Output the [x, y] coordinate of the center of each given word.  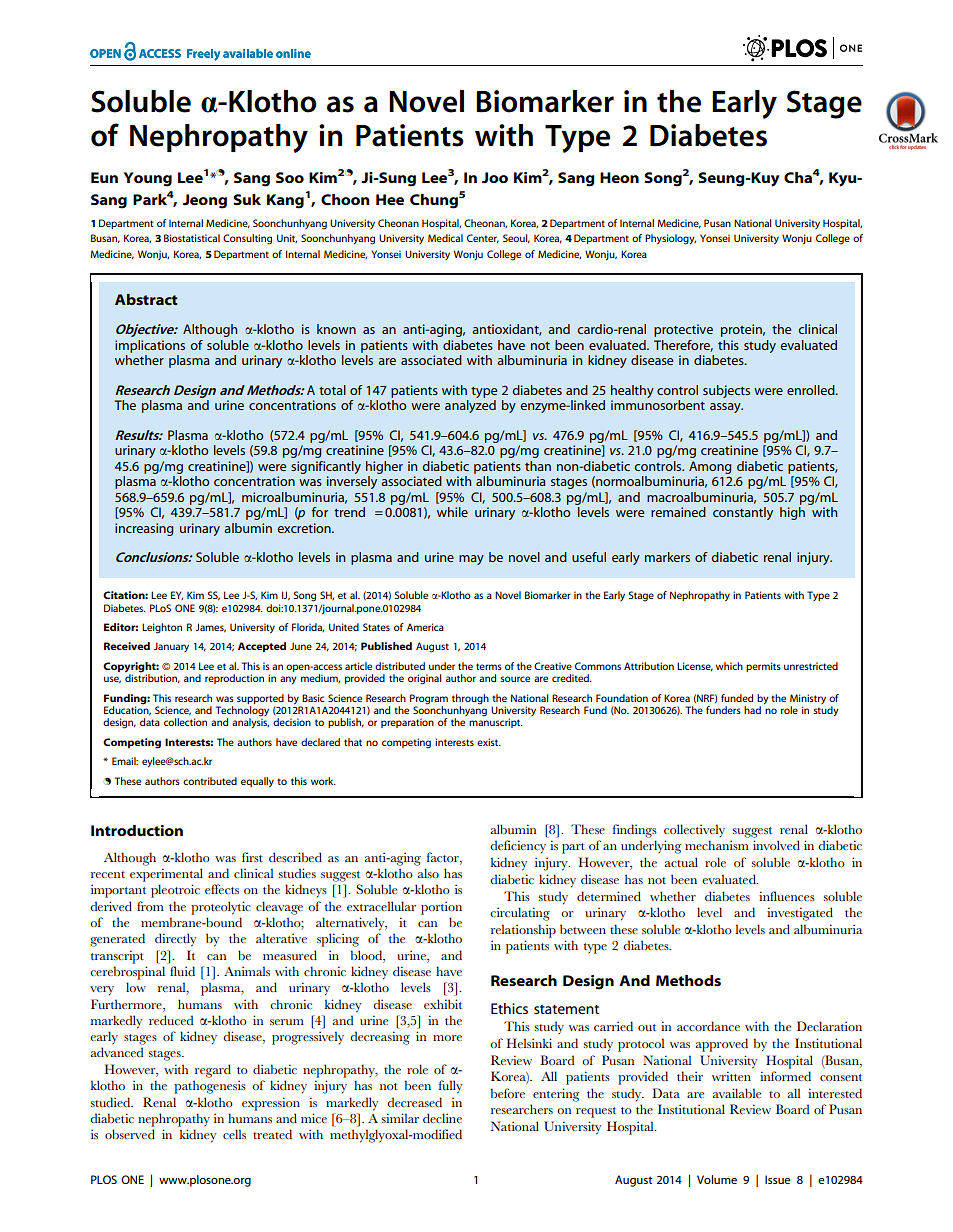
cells [234, 1134]
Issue [777, 1179]
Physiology [670, 239]
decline [442, 1118]
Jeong [205, 201]
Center [483, 238]
